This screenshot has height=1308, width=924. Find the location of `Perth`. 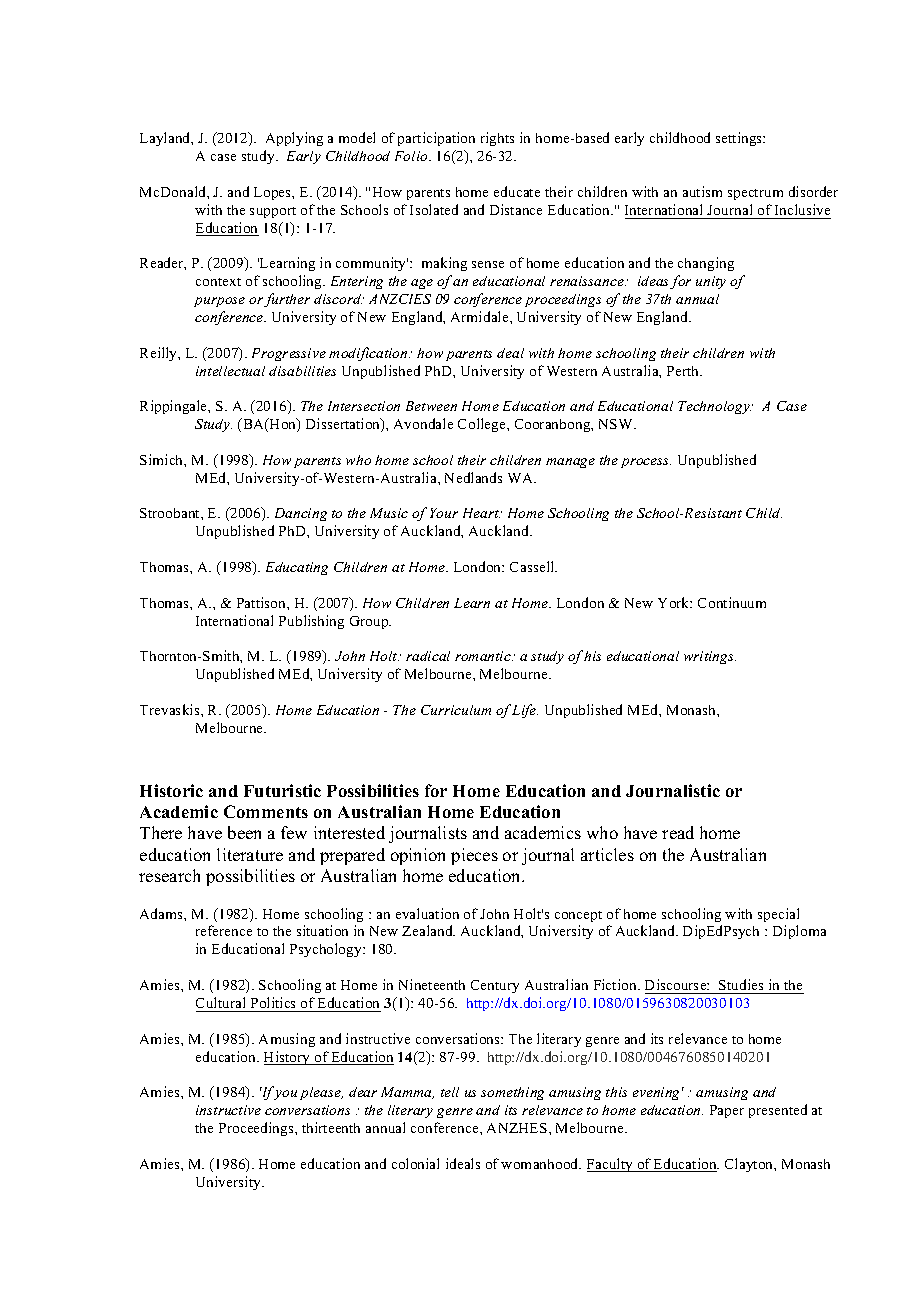

Perth is located at coordinates (684, 371).
